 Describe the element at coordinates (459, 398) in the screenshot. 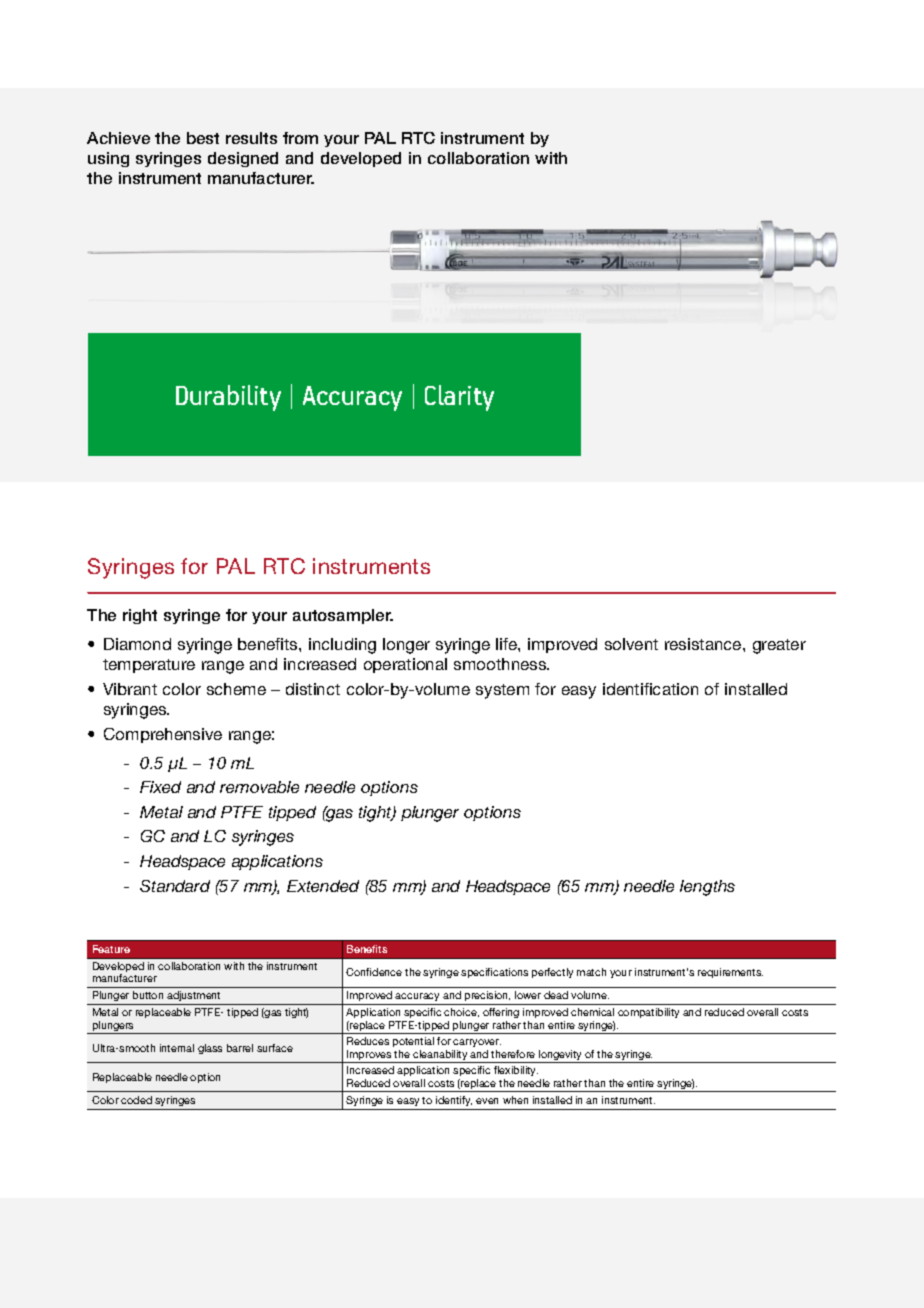

I see `Clarity` at that location.
